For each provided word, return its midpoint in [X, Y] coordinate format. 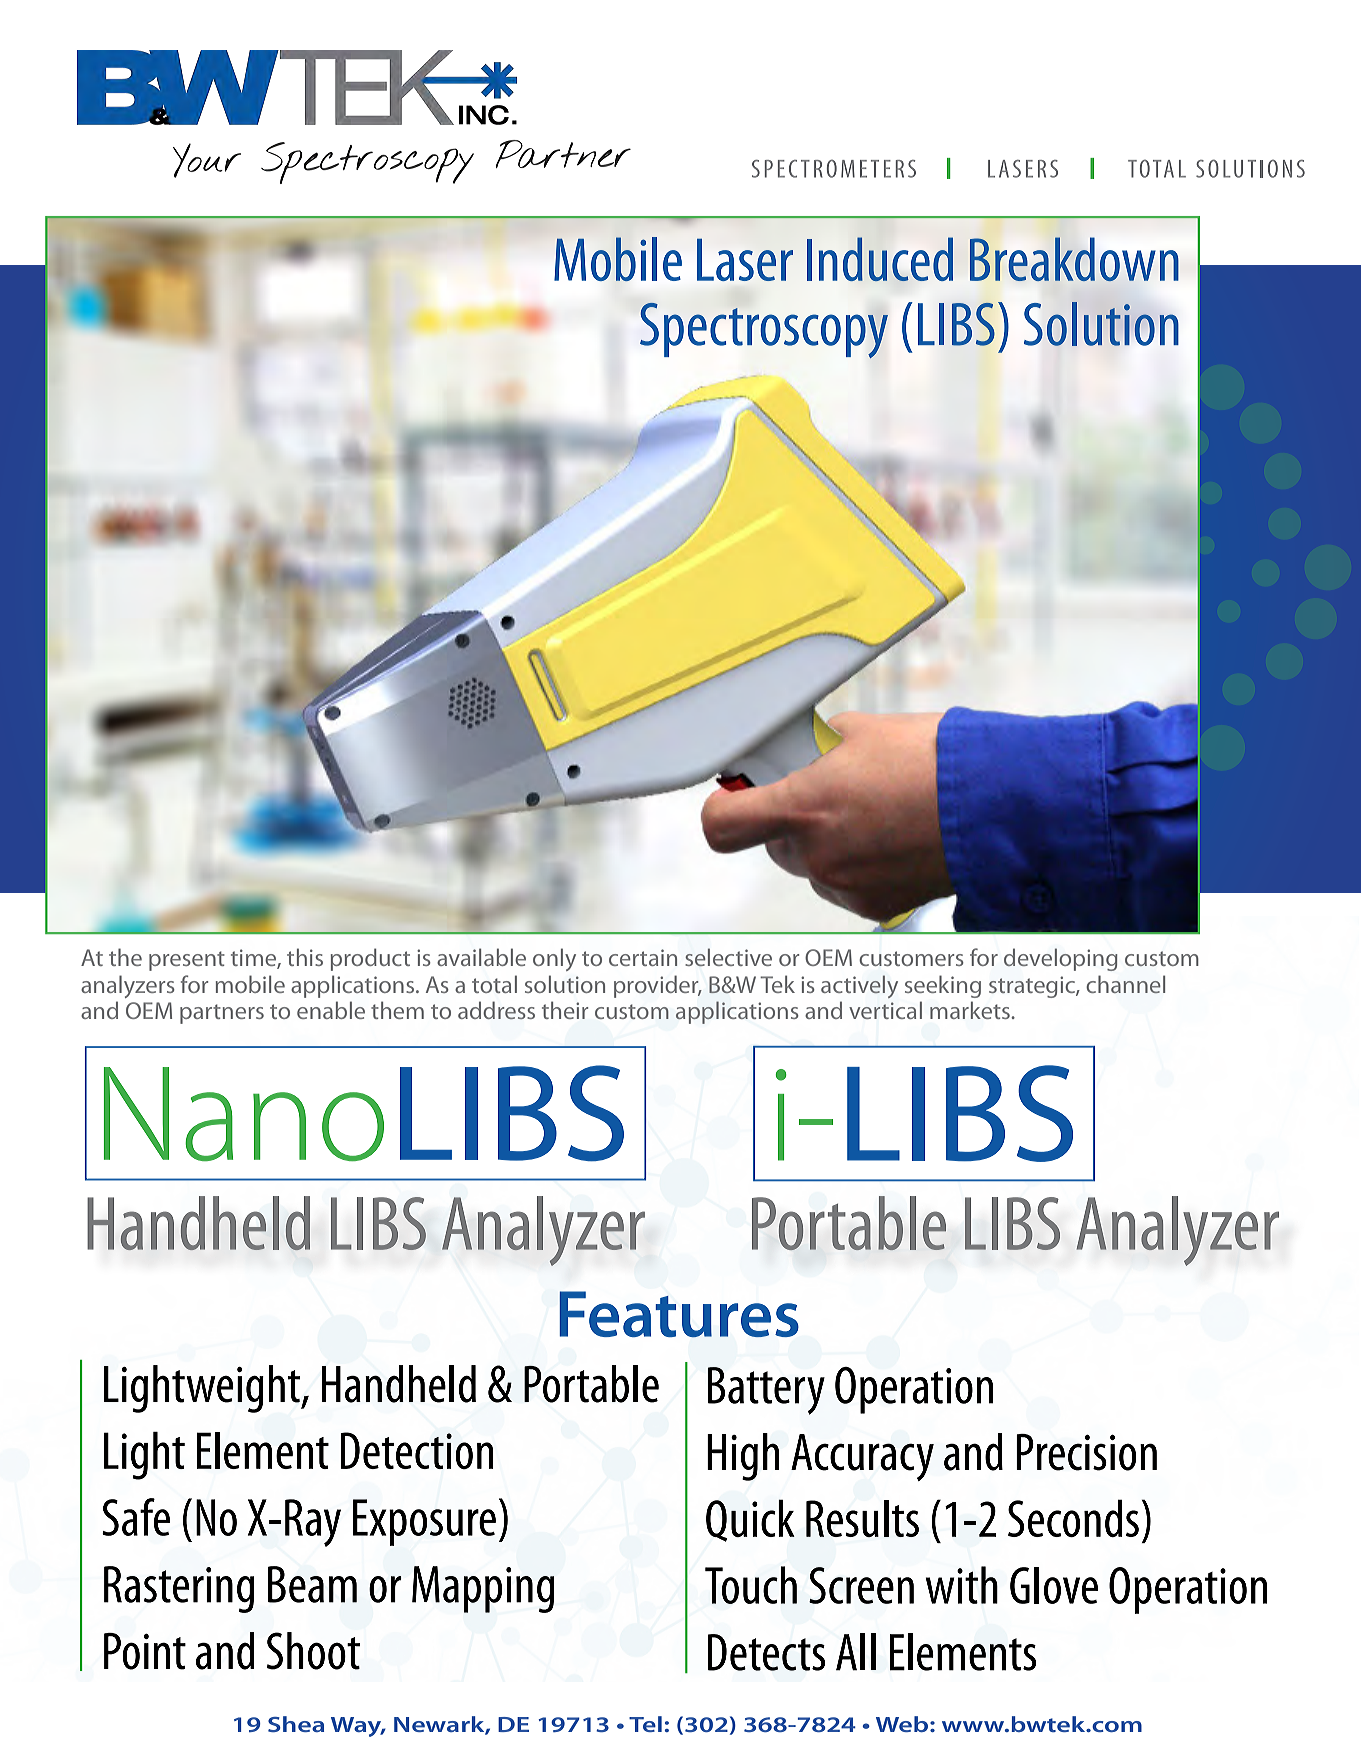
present [187, 961]
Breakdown [1074, 259]
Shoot [313, 1651]
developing [1061, 959]
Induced [880, 259]
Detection [417, 1450]
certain [643, 957]
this [305, 957]
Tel [645, 1724]
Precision [1086, 1452]
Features [679, 1314]
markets [971, 1010]
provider [657, 986]
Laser [745, 260]
